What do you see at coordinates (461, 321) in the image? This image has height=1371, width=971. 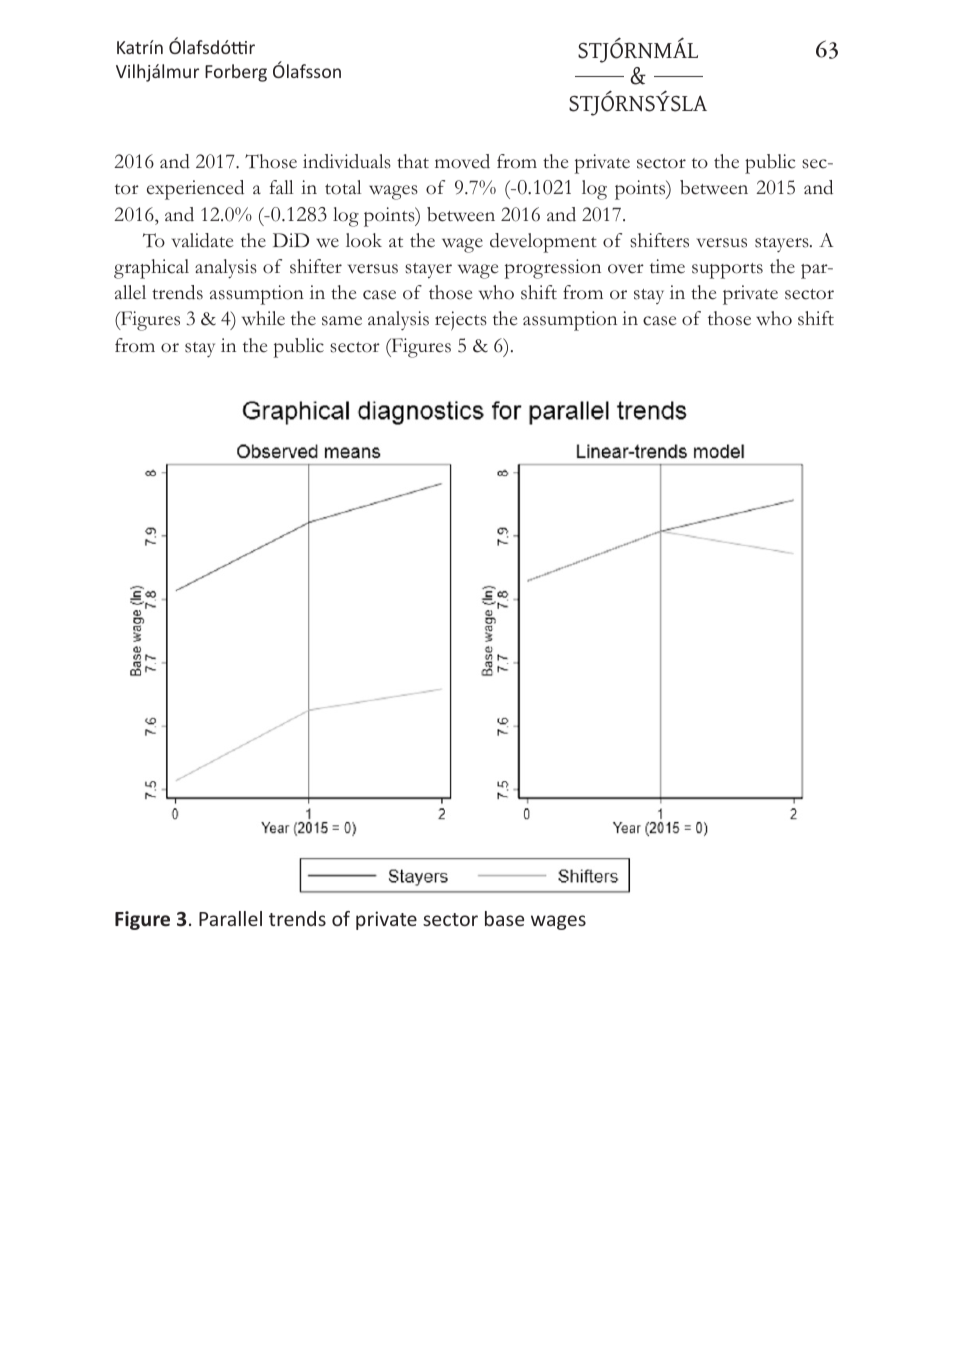 I see `rejects` at bounding box center [461, 321].
